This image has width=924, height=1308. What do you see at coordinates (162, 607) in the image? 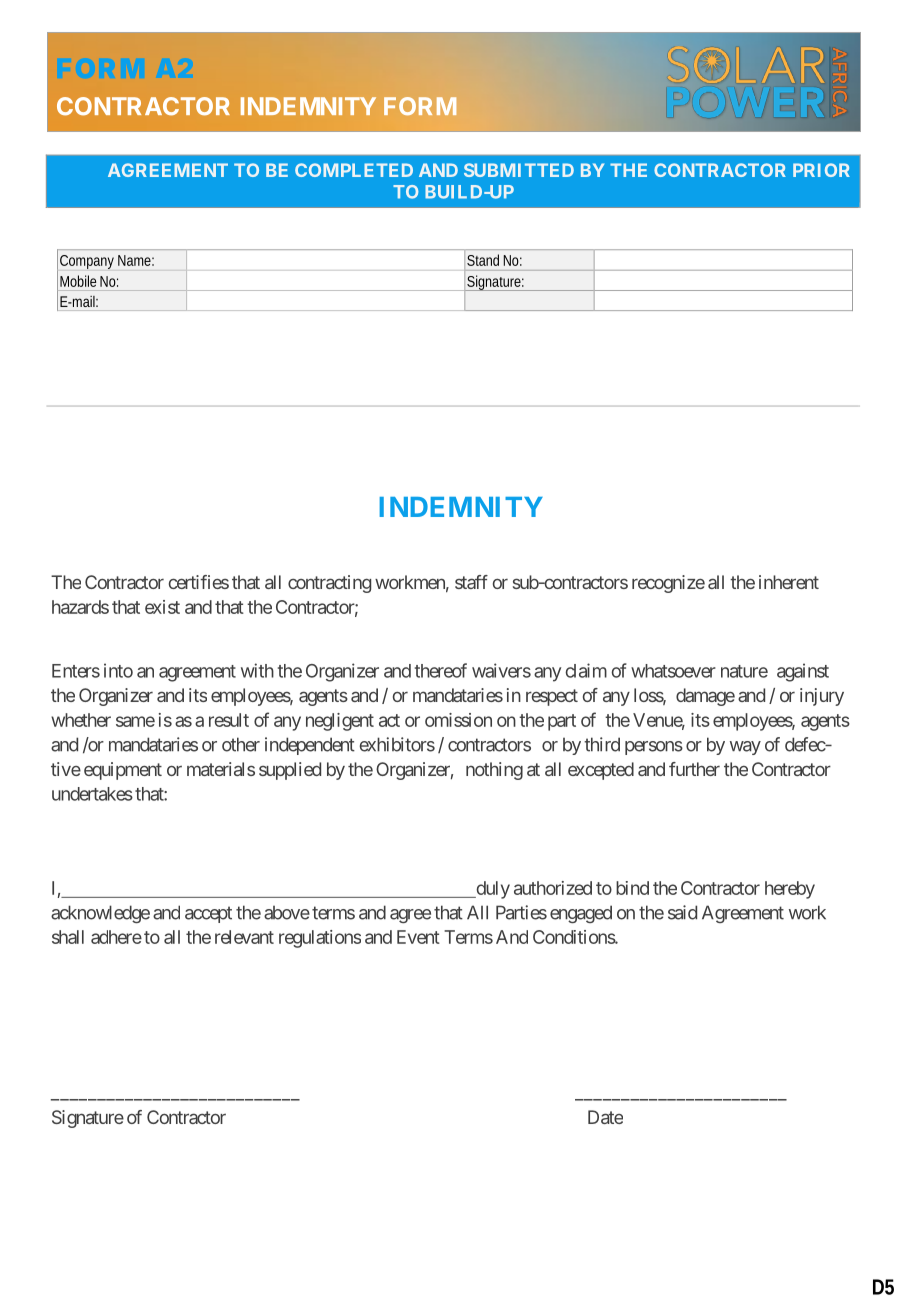
I see `exist` at bounding box center [162, 607].
